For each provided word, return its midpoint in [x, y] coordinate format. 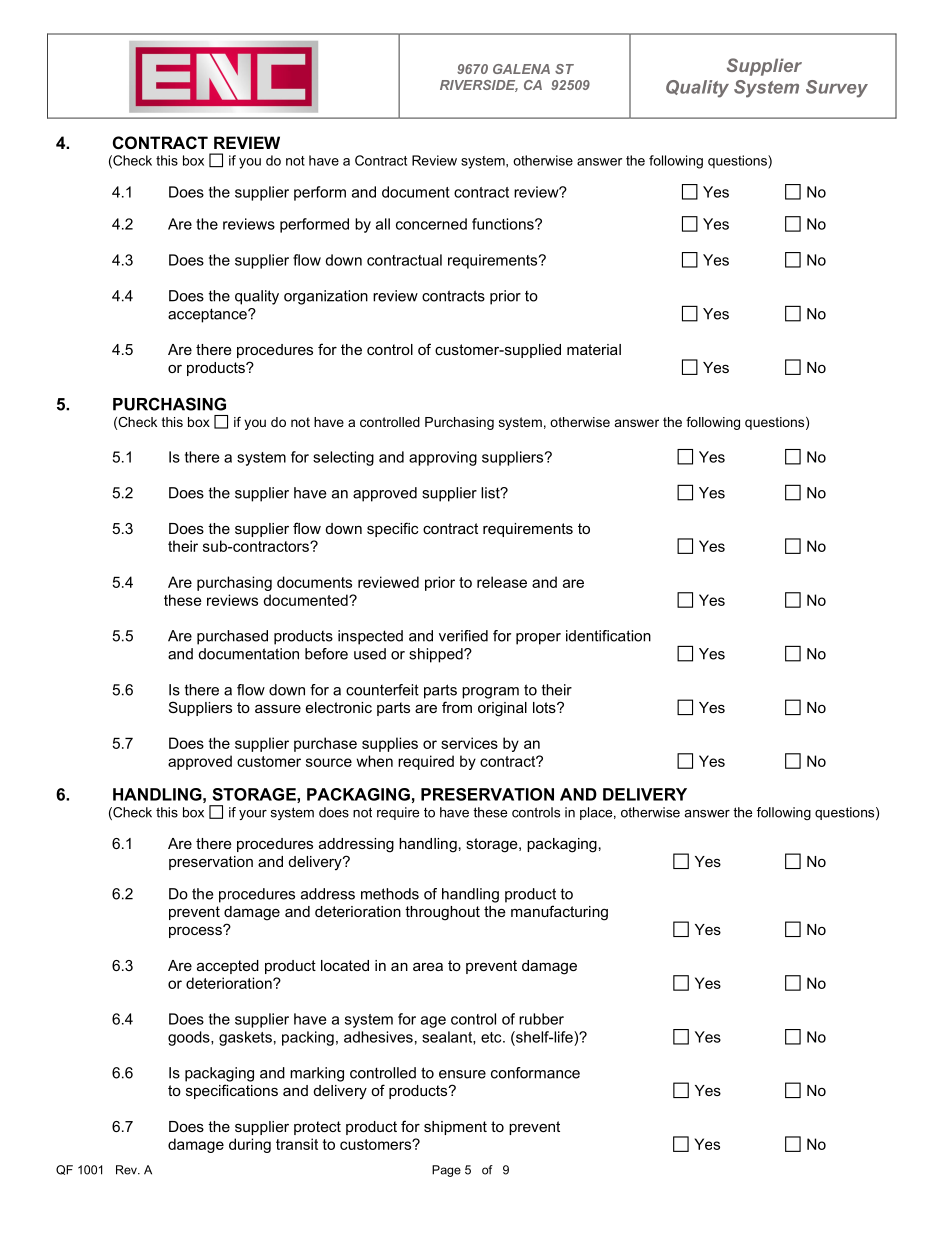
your [253, 815]
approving [443, 458]
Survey [837, 89]
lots [545, 707]
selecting [343, 458]
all [383, 224]
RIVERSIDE [479, 86]
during [250, 1145]
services [469, 743]
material [594, 349]
